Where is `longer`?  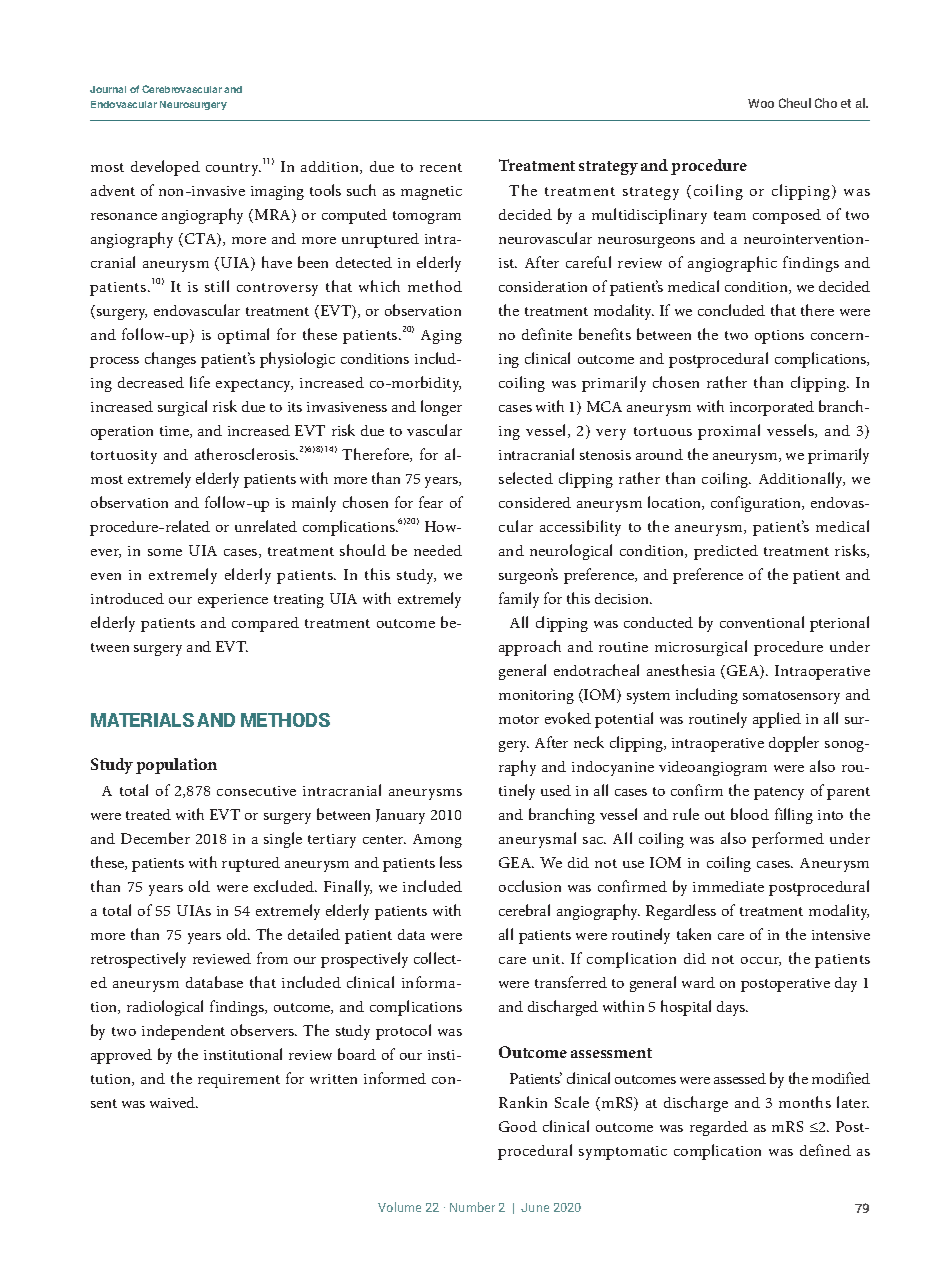
longer is located at coordinates (441, 408).
